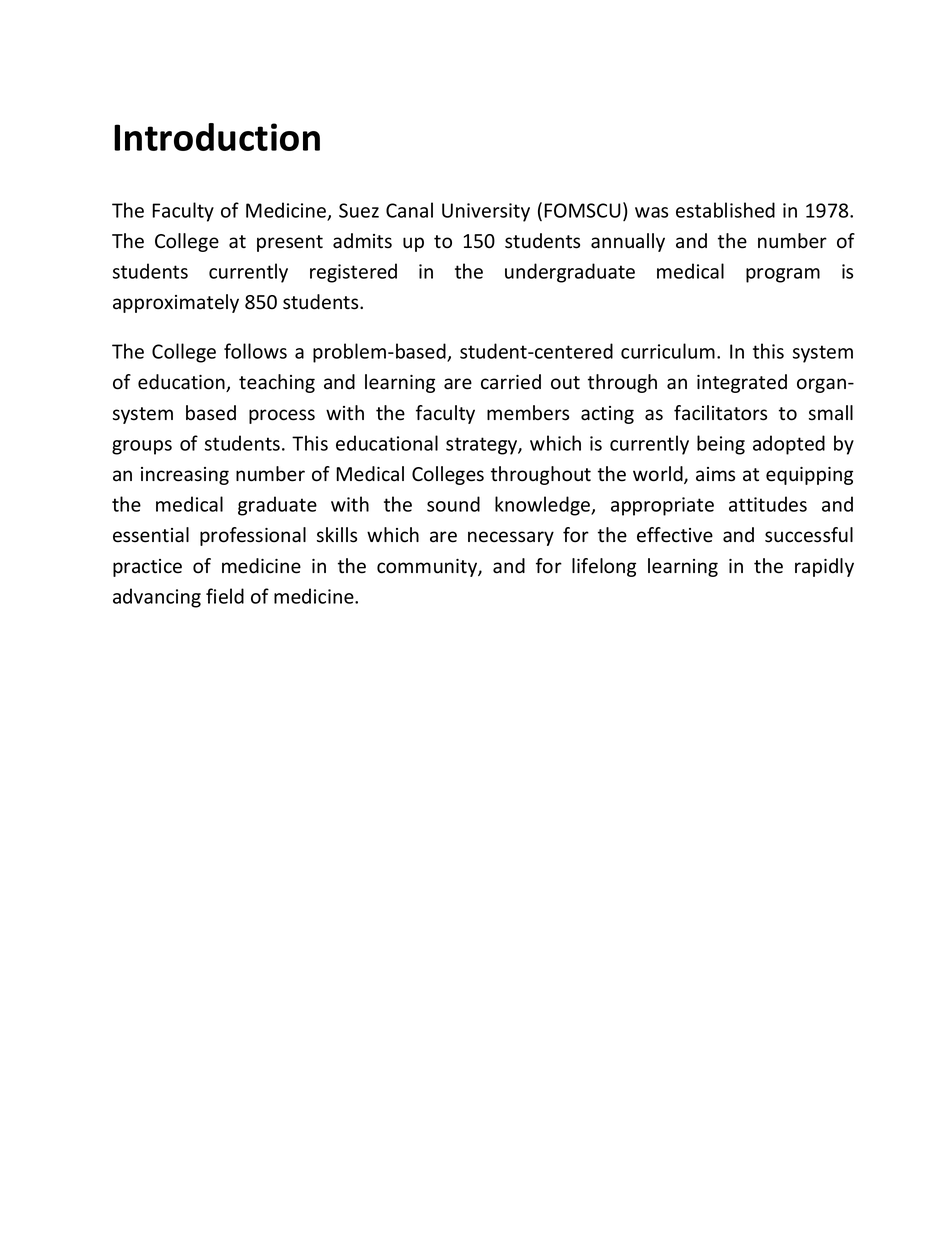 The image size is (952, 1233). I want to click on follows, so click(255, 351).
